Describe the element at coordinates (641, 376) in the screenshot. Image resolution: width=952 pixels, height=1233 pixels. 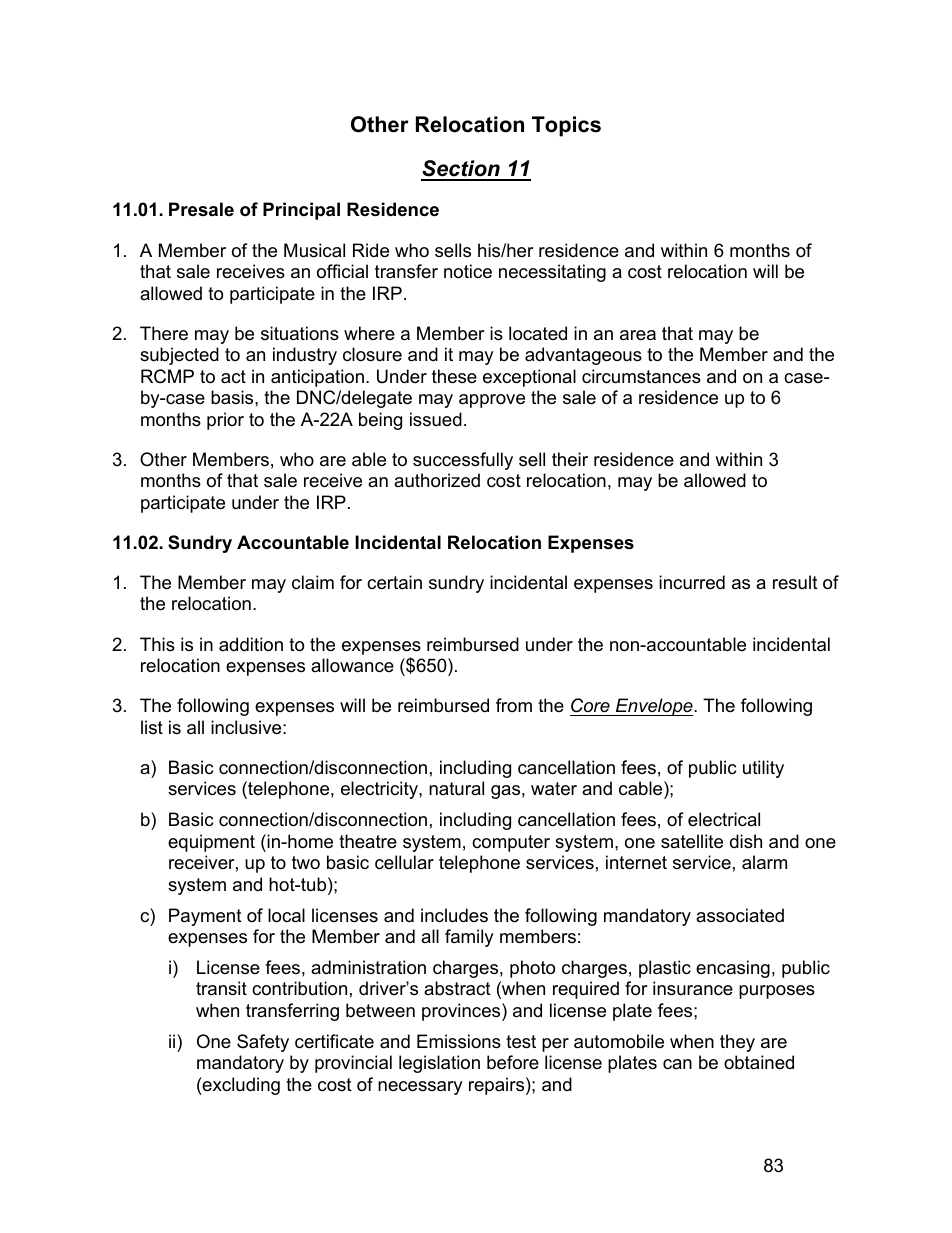
I see `circumstances` at that location.
